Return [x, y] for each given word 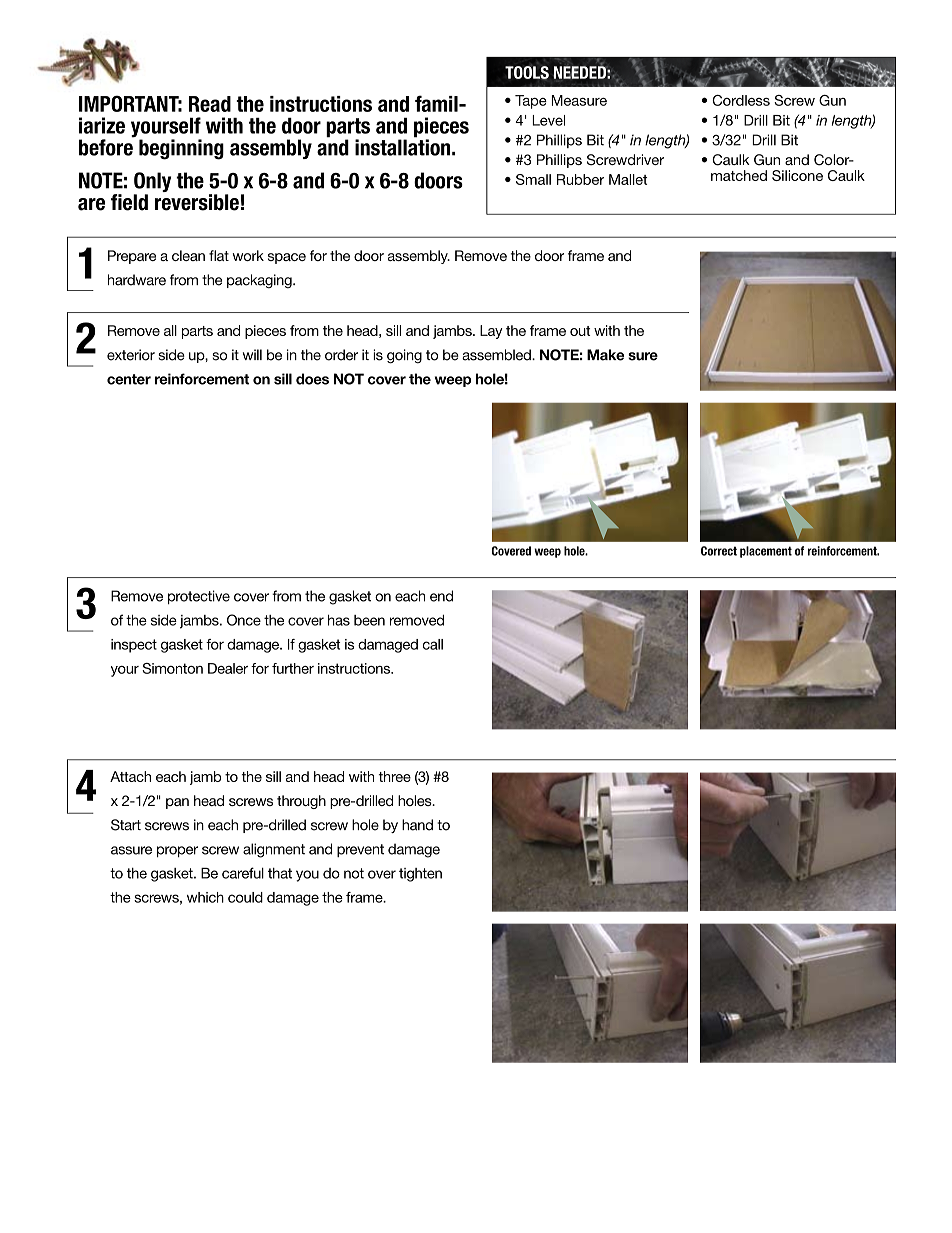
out [580, 331]
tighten [420, 875]
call [433, 644]
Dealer [228, 668]
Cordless [741, 100]
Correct [719, 551]
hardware [137, 280]
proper [177, 851]
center [129, 379]
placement [766, 552]
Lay [491, 332]
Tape [531, 102]
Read [210, 104]
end [441, 596]
